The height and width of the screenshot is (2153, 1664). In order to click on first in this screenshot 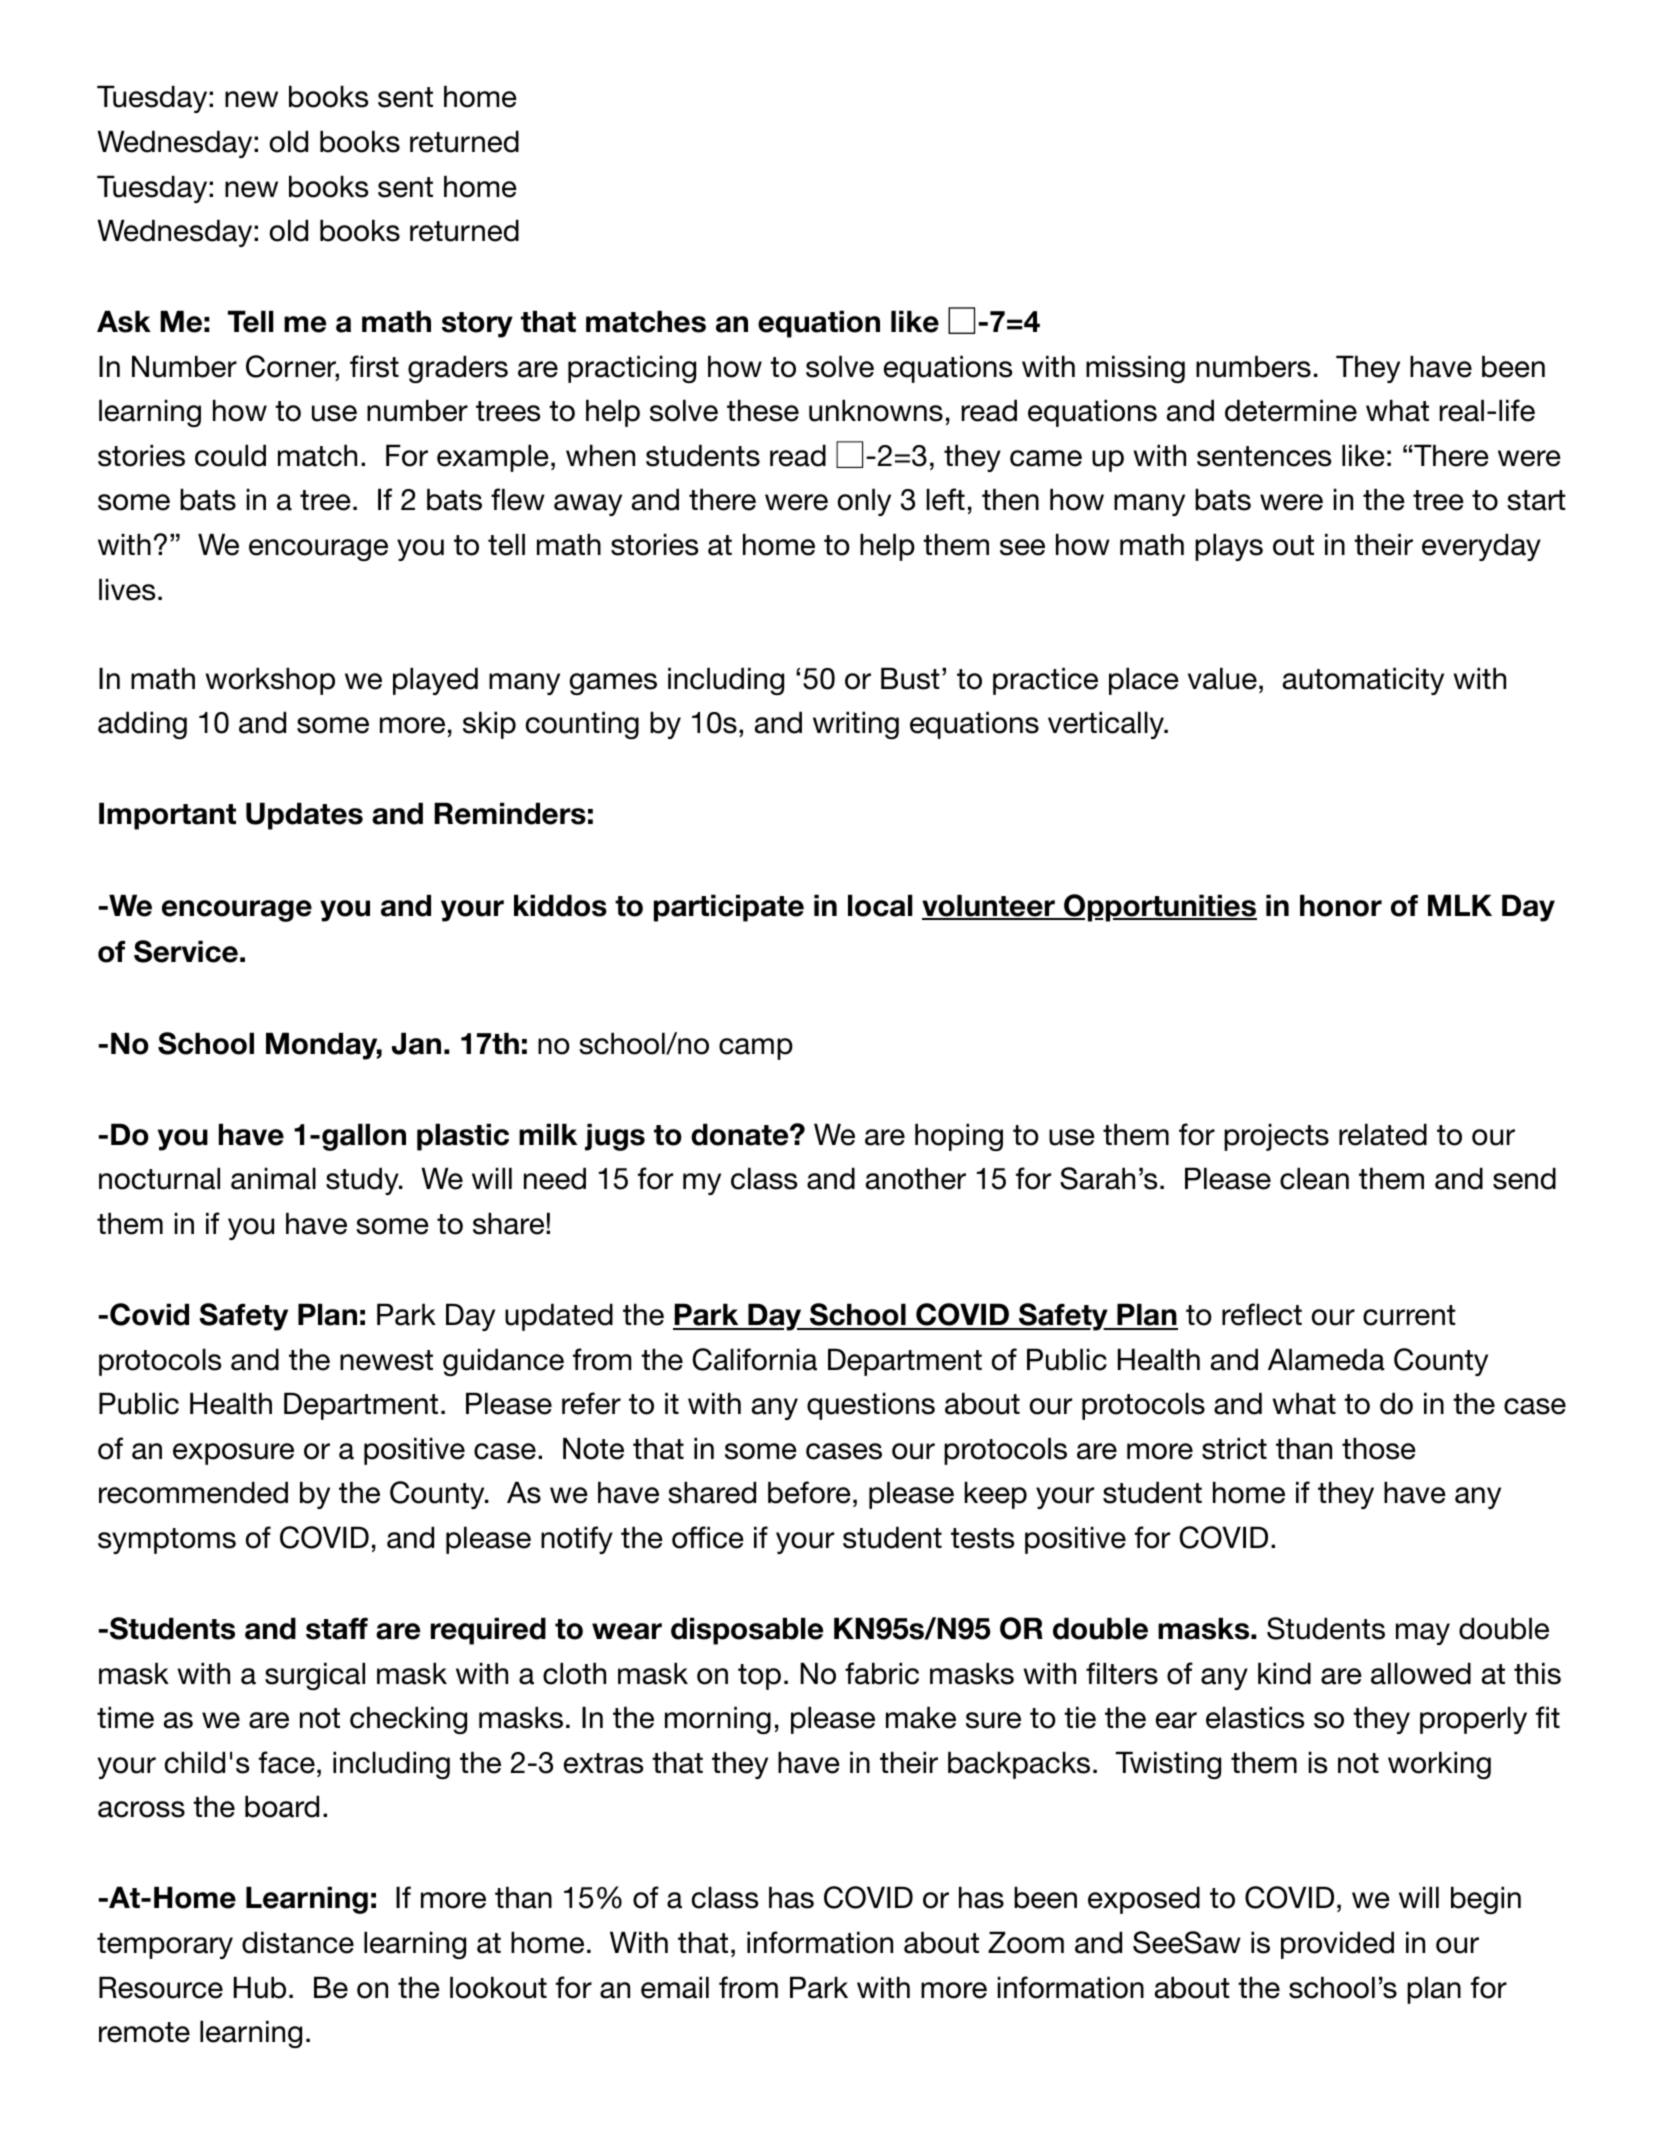, I will do `click(374, 366)`.
